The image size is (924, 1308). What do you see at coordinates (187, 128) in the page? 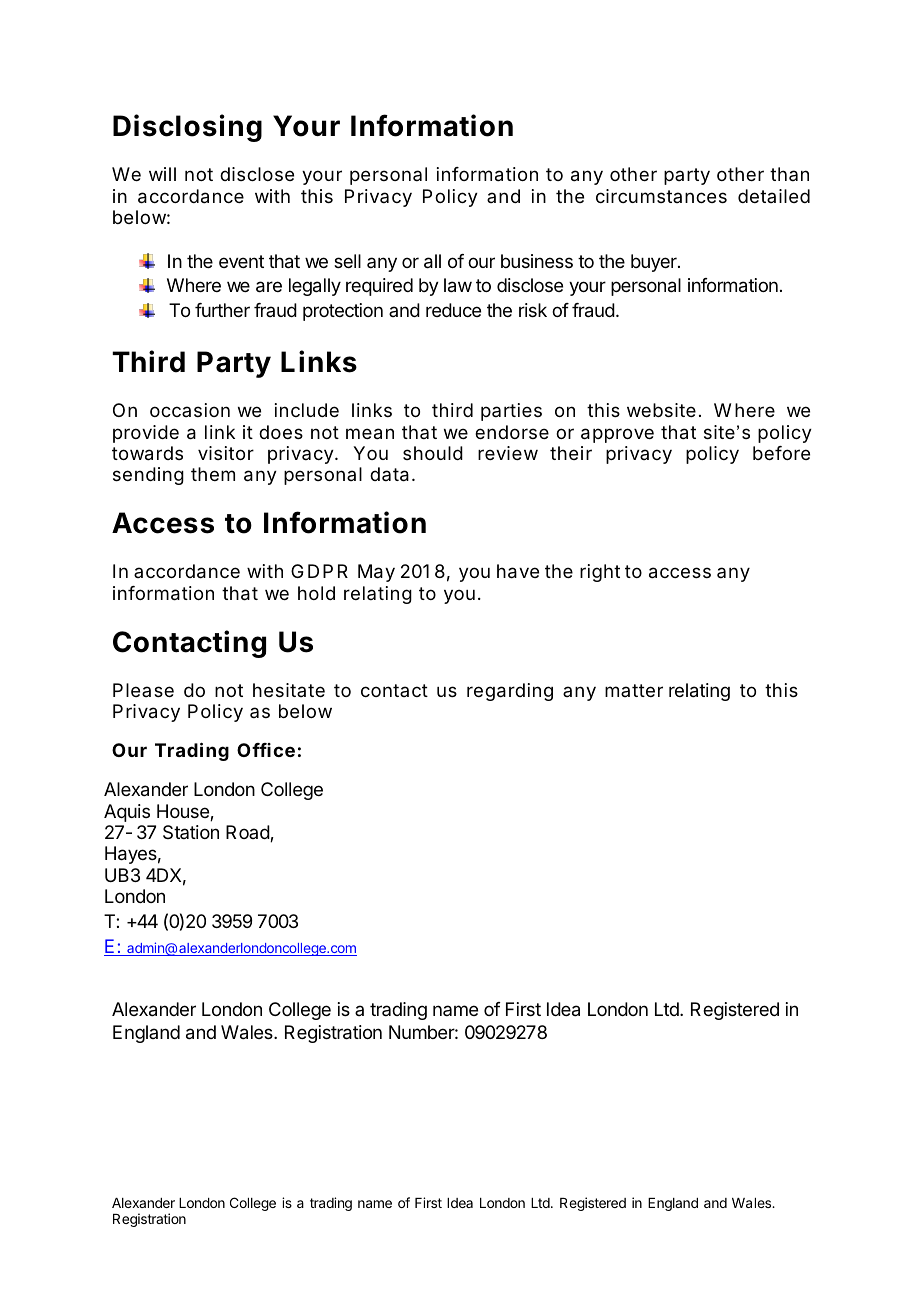
I see `Disclosing` at bounding box center [187, 128].
